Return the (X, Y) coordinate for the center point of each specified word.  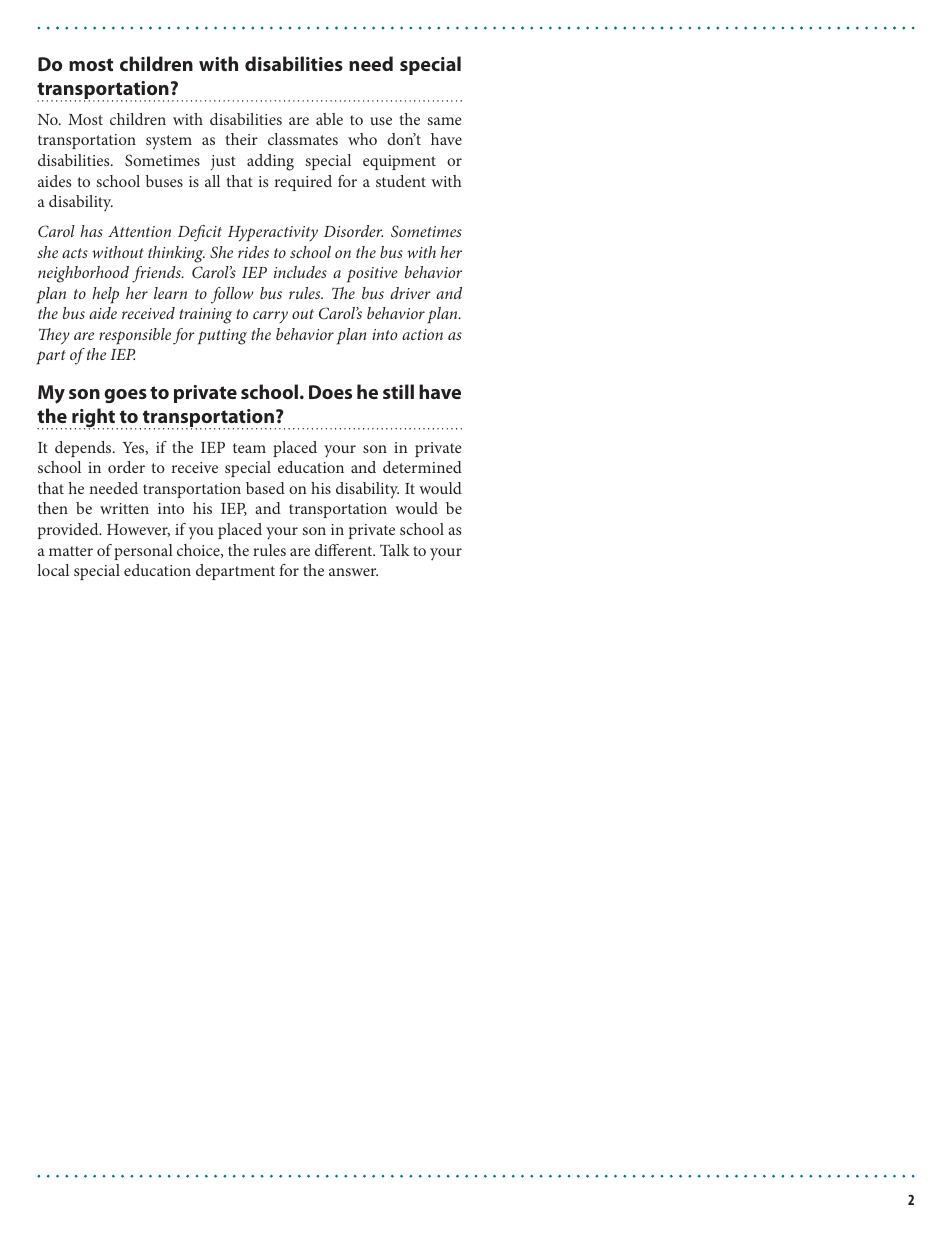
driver (410, 293)
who (362, 139)
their (242, 139)
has (91, 231)
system (169, 142)
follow (232, 295)
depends (84, 449)
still (398, 391)
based (265, 488)
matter (71, 551)
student (401, 181)
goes (125, 396)
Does (330, 392)
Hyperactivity (273, 234)
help (105, 295)
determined (422, 467)
